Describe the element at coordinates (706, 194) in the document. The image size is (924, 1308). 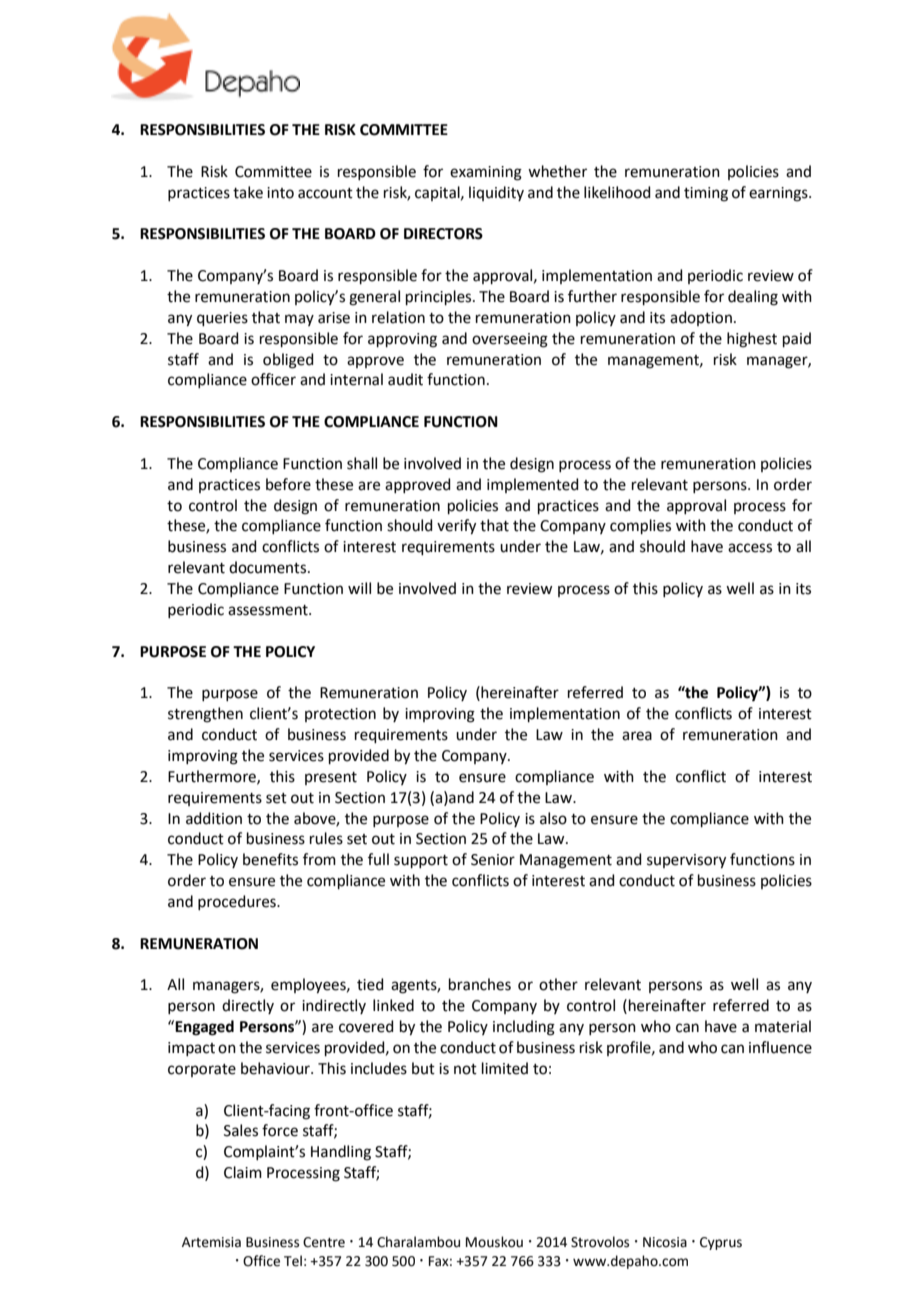
I see `timing` at that location.
